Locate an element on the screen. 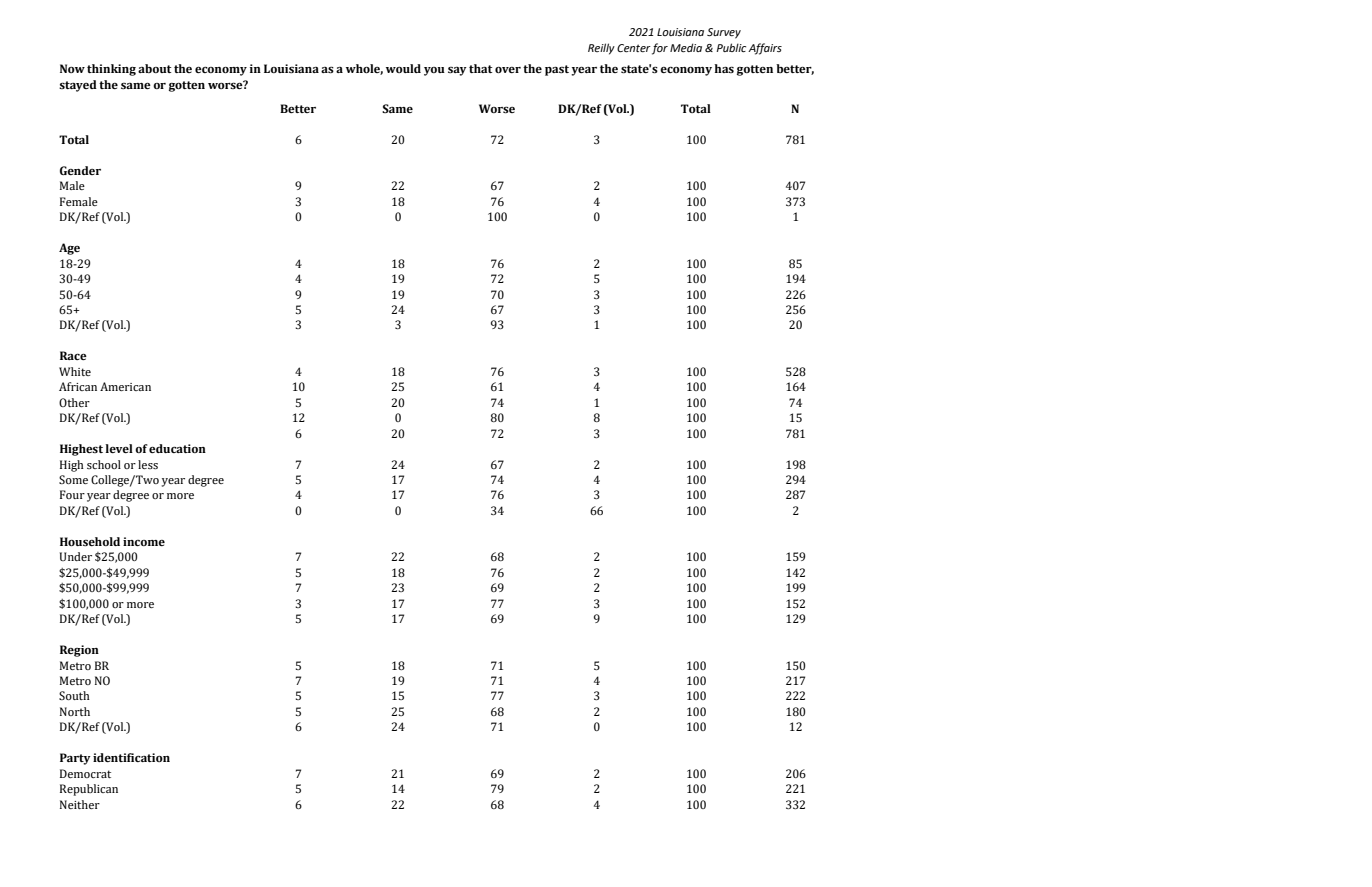  American is located at coordinates (125, 386).
